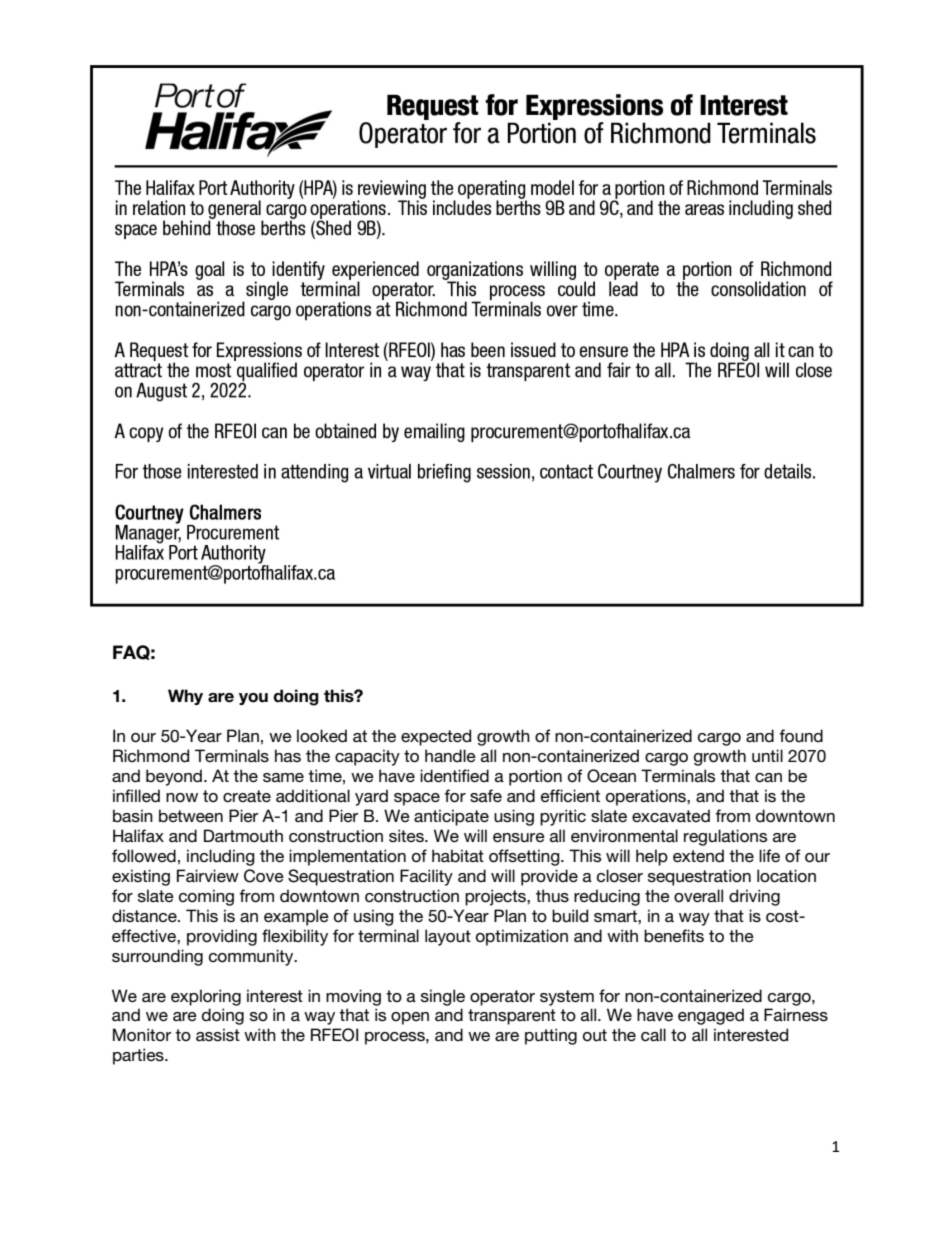 The width and height of the page is (952, 1233). I want to click on excavated, so click(671, 816).
